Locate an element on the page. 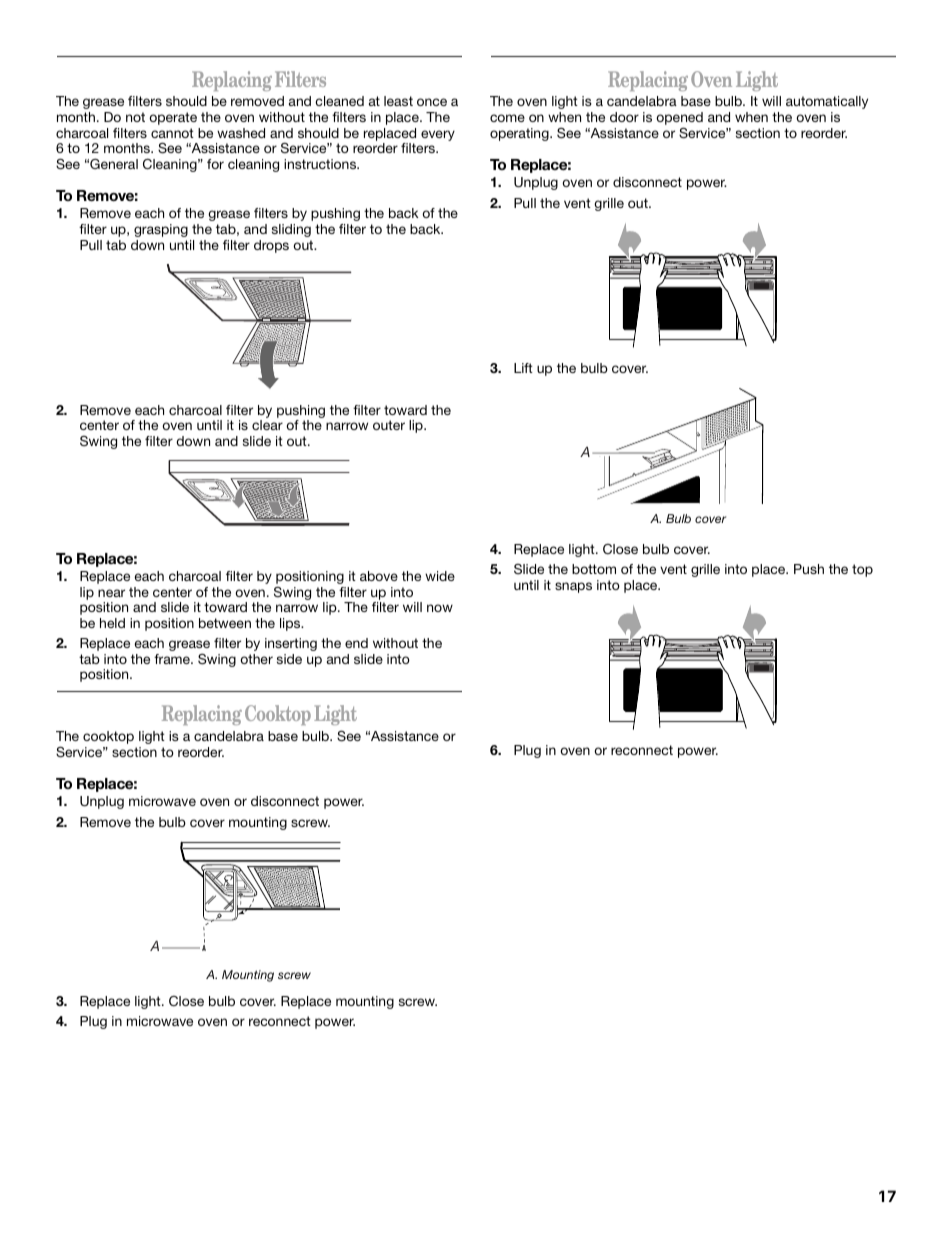  outer is located at coordinates (389, 425).
